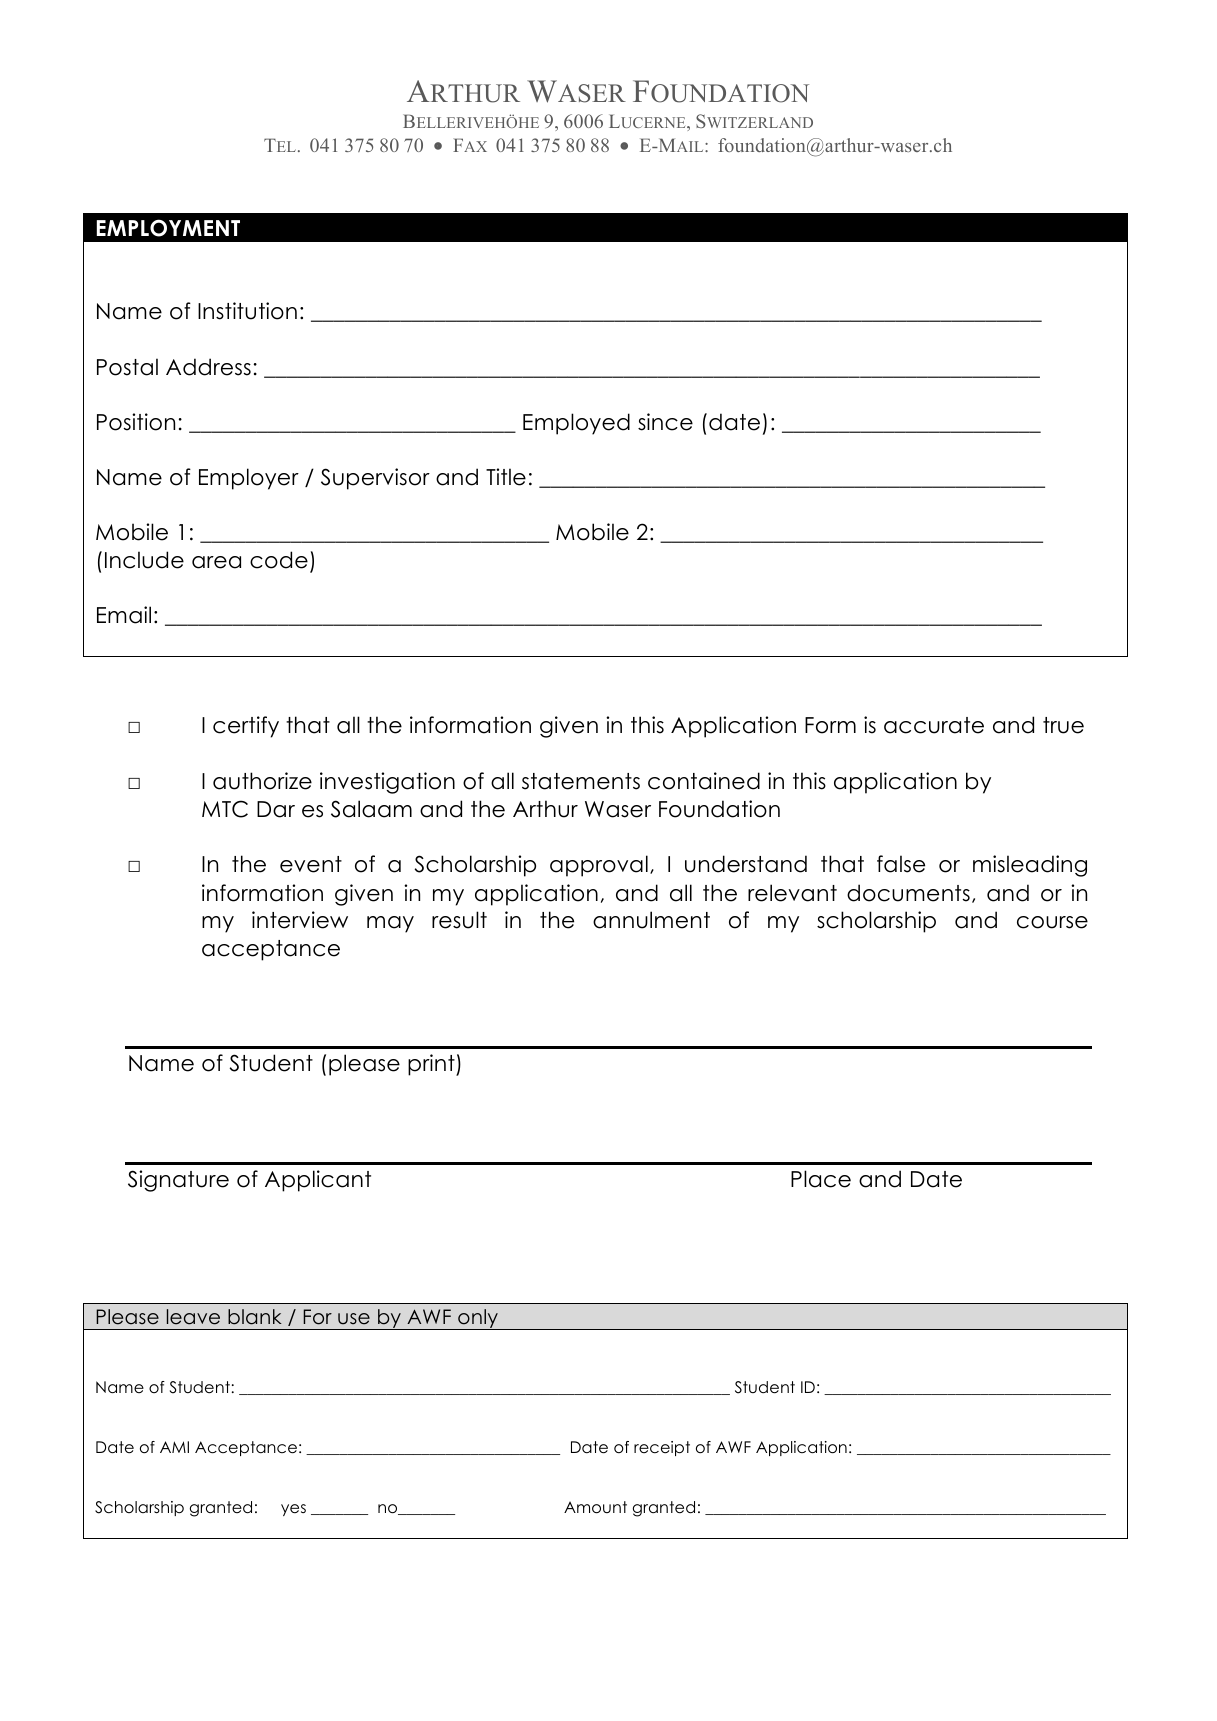 The width and height of the screenshot is (1217, 1721). I want to click on accurate, so click(934, 725).
